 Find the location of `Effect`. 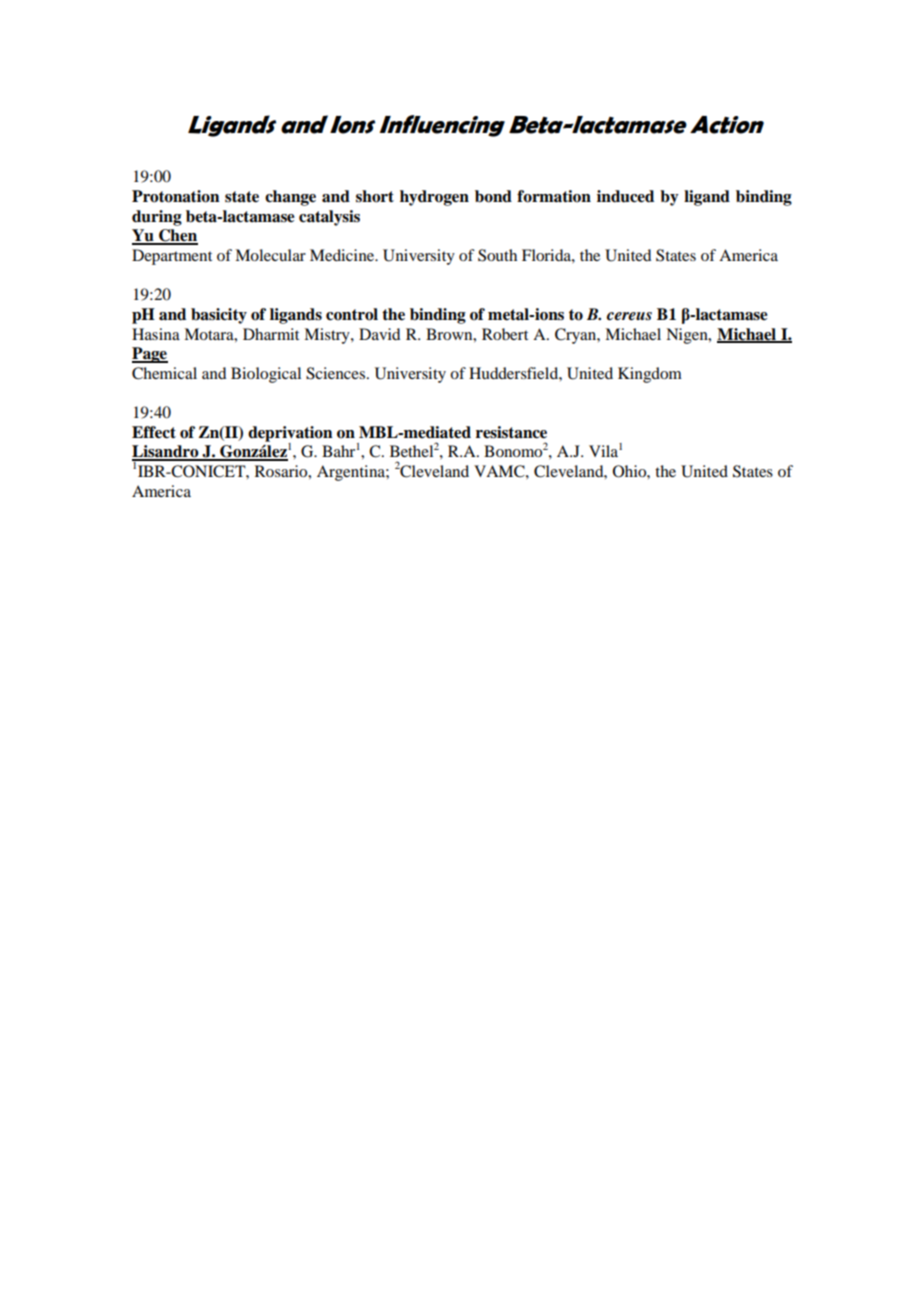

Effect is located at coordinates (154, 432).
